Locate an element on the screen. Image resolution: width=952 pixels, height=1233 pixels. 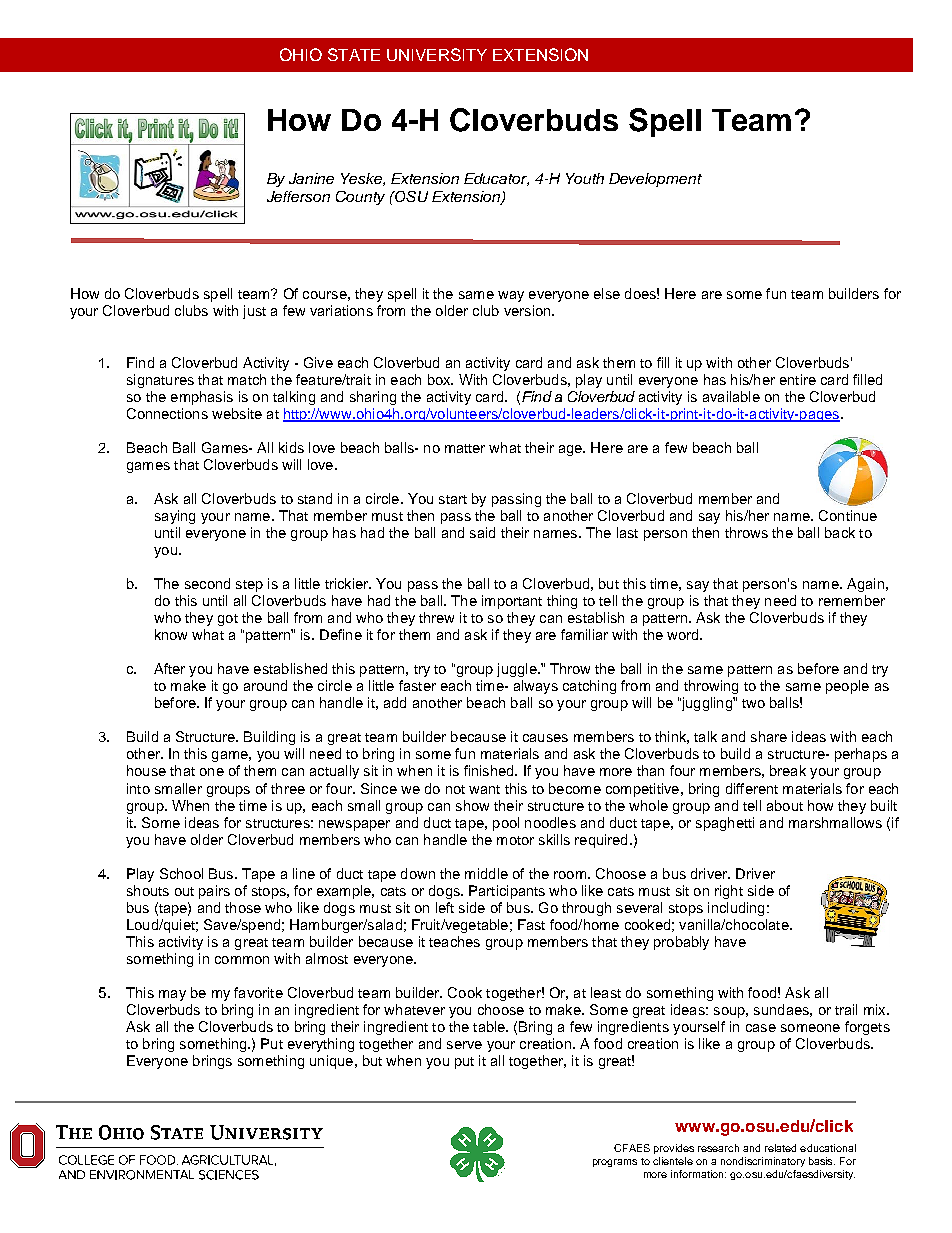
important is located at coordinates (512, 602).
